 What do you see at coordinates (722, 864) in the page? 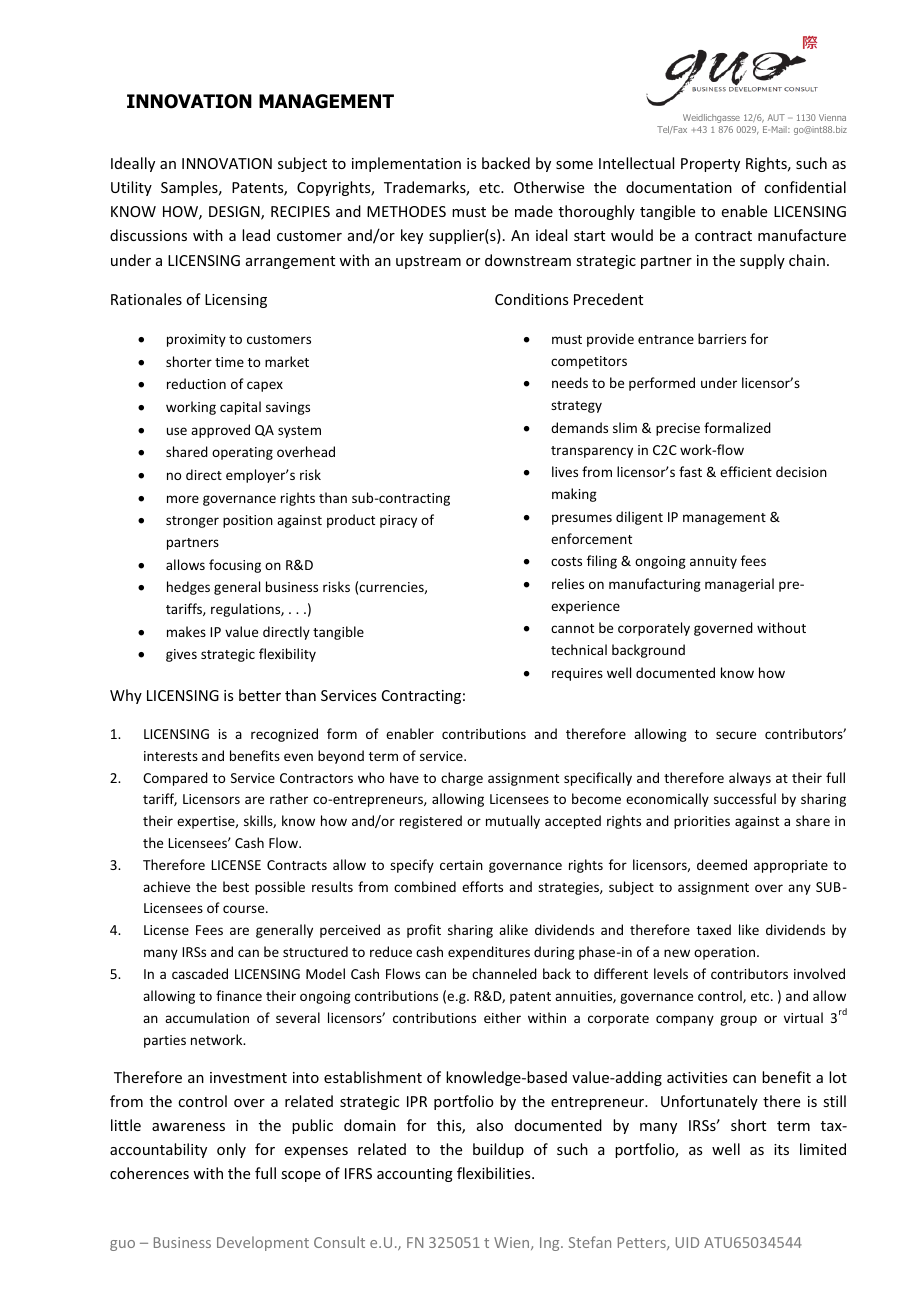
I see `deemed` at bounding box center [722, 864].
